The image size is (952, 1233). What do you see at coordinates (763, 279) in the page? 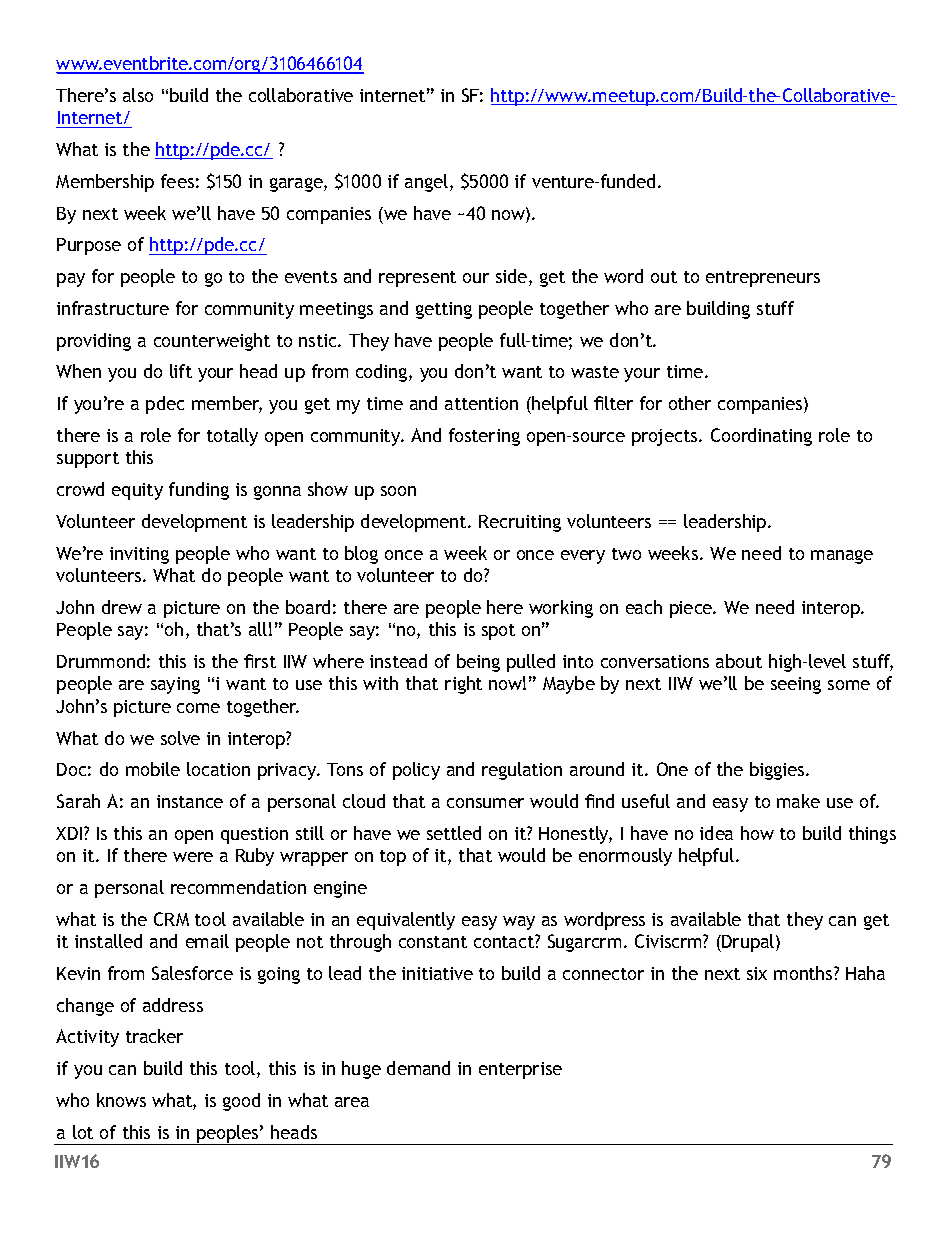
I see `entrepreneurs` at bounding box center [763, 279].
